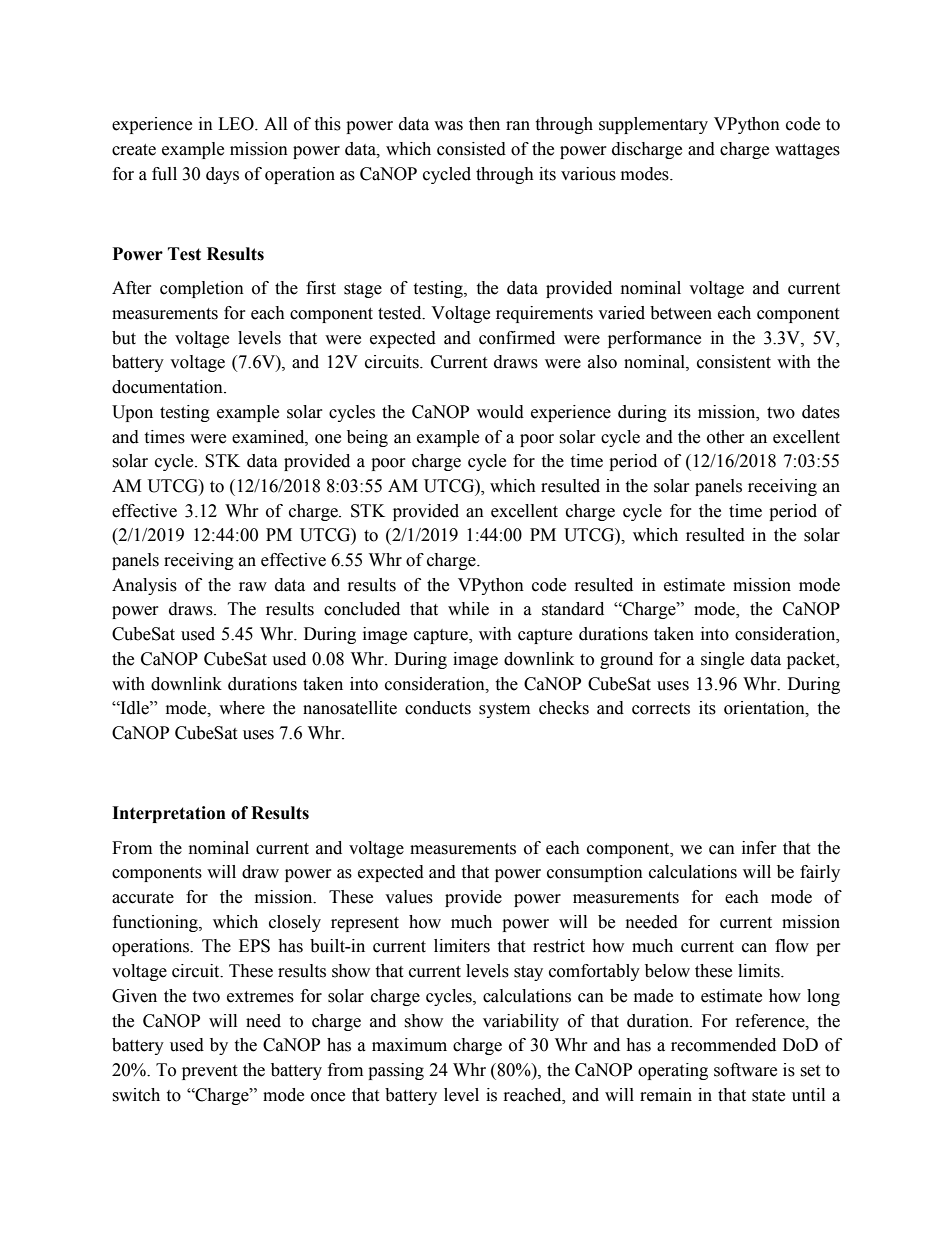 The height and width of the document is (1233, 952). Describe the element at coordinates (169, 814) in the document. I see `Interpretation` at that location.
